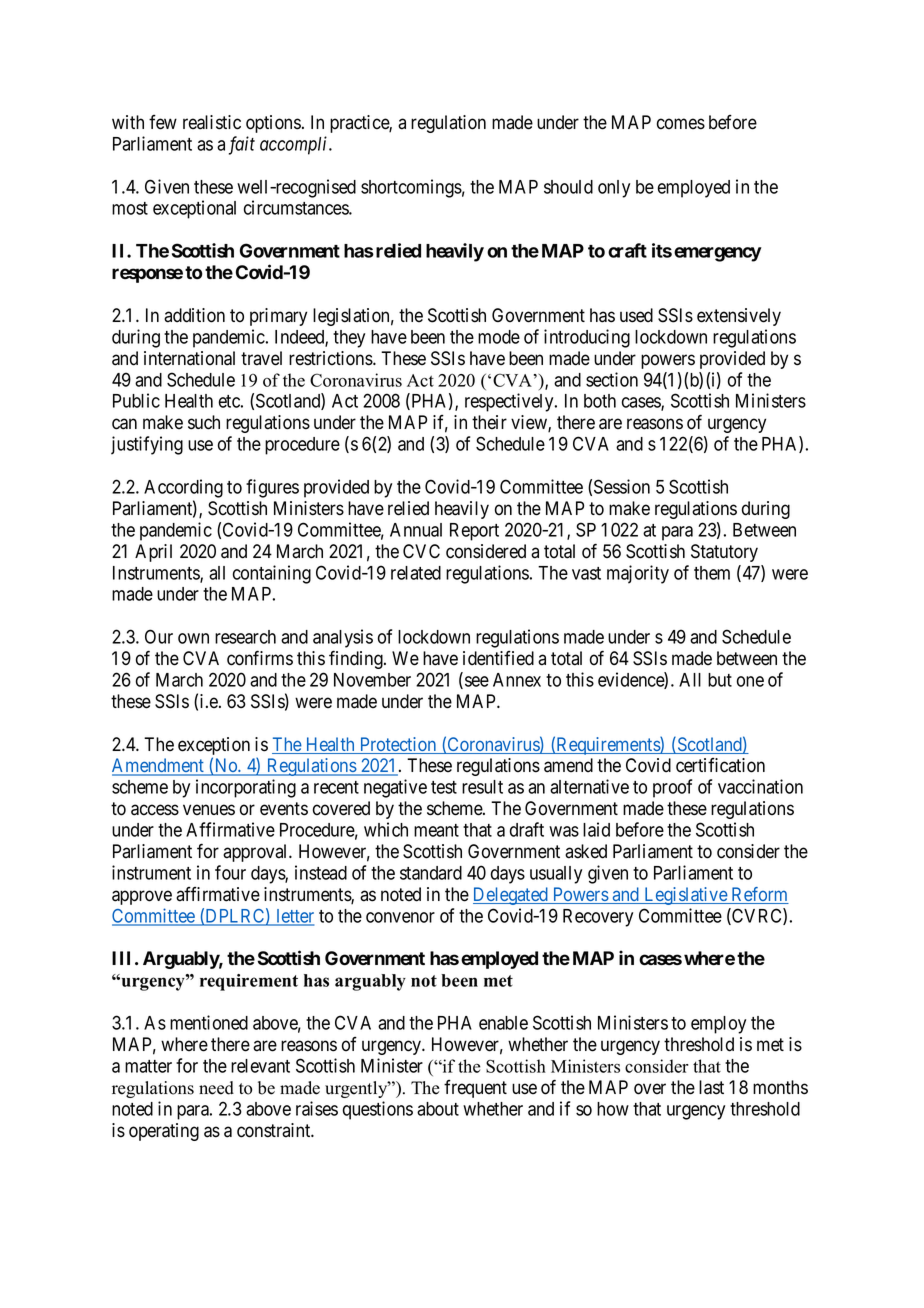 The image size is (924, 1308). Describe the element at coordinates (712, 573) in the screenshot. I see `them` at that location.
